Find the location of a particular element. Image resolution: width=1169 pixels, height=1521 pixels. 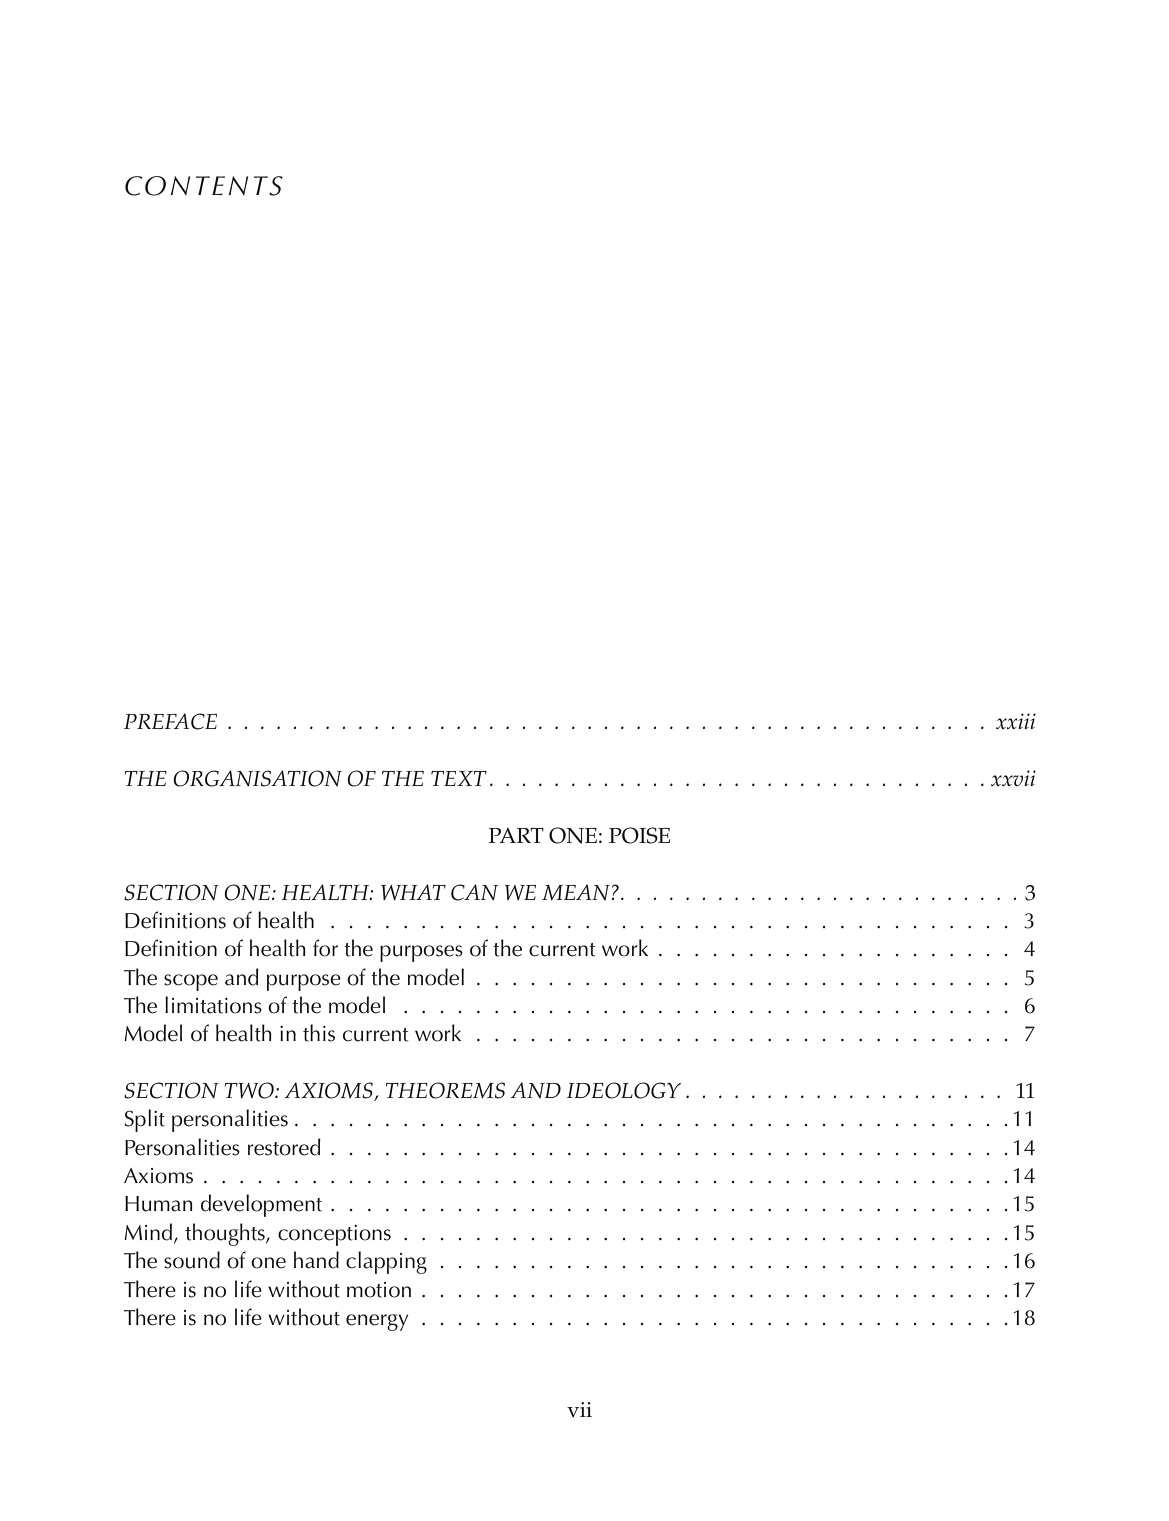

POISE is located at coordinates (639, 835).
